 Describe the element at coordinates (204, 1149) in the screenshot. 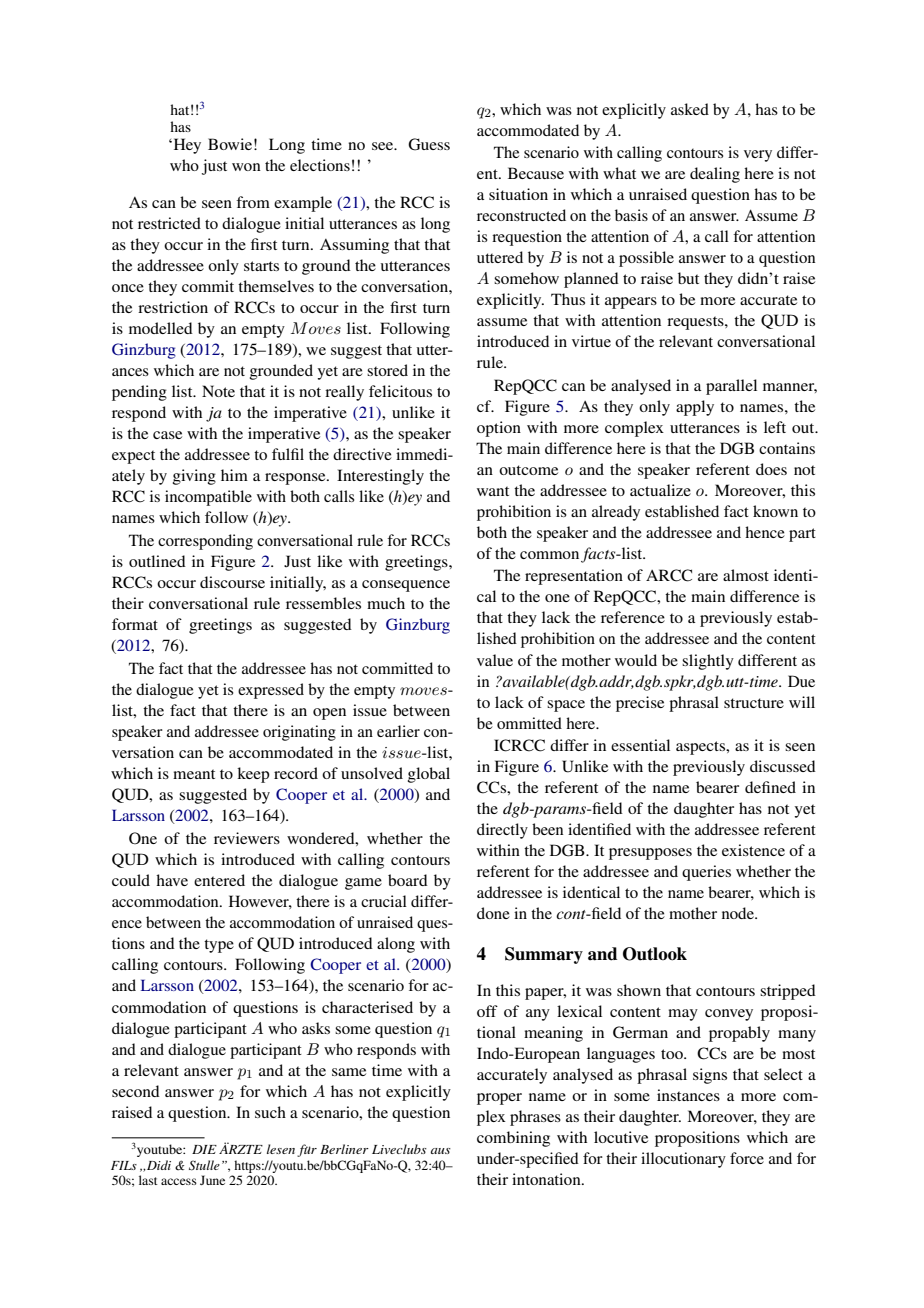

I see `DIE` at that location.
